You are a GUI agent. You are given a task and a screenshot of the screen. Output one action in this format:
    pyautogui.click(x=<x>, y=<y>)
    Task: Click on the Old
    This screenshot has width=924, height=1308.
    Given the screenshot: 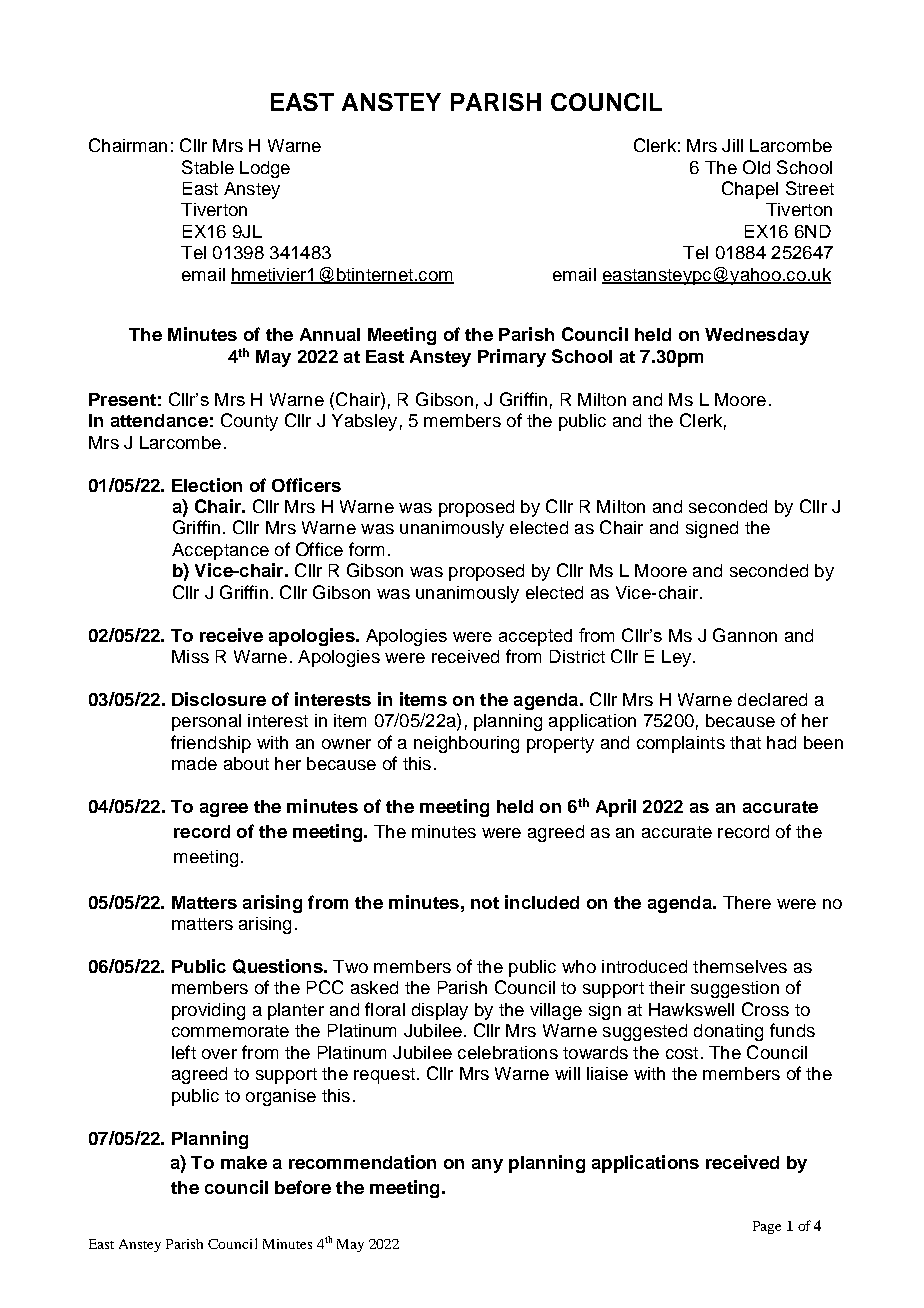 What is the action you would take?
    pyautogui.click(x=756, y=167)
